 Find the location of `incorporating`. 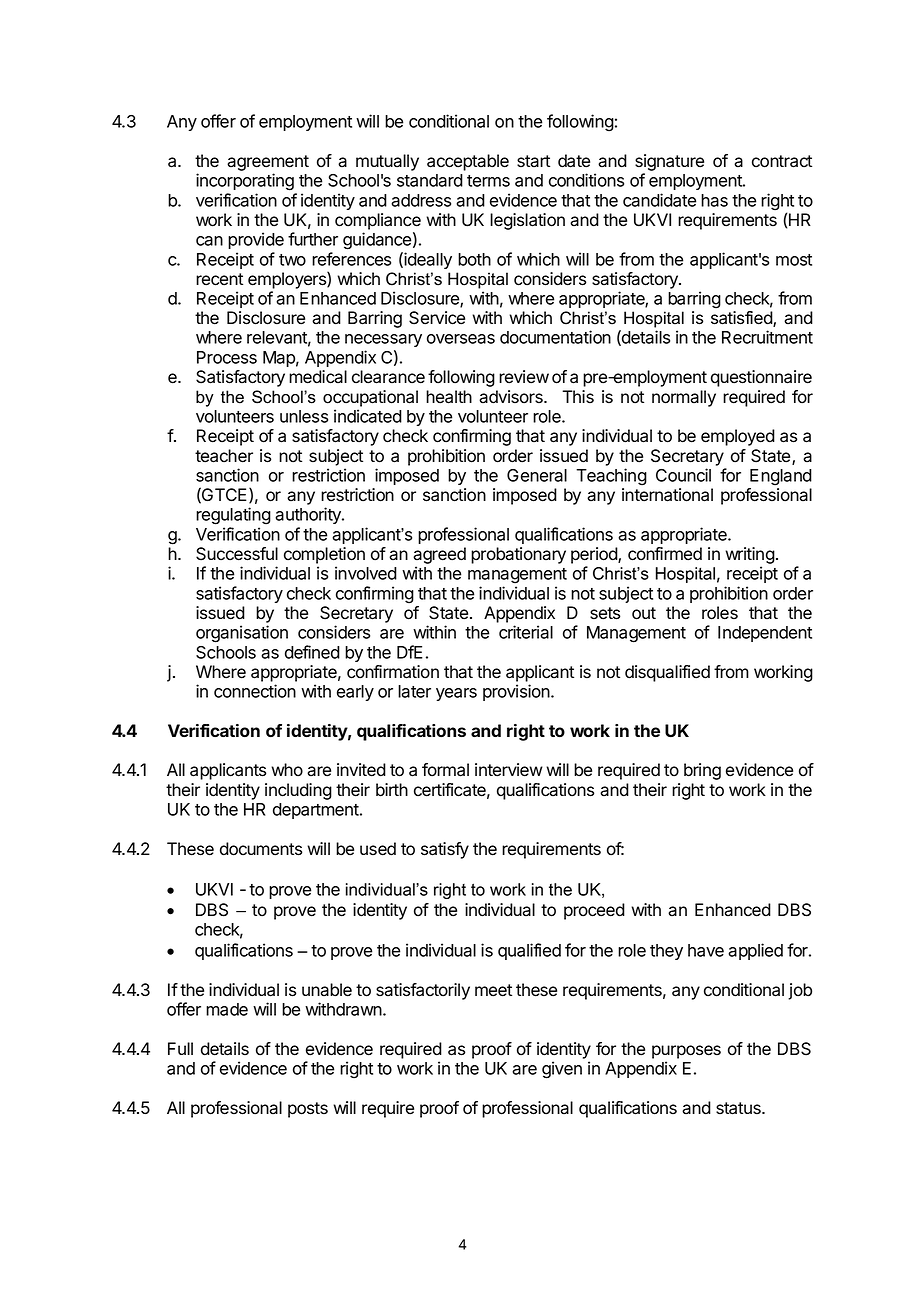

incorporating is located at coordinates (245, 182).
